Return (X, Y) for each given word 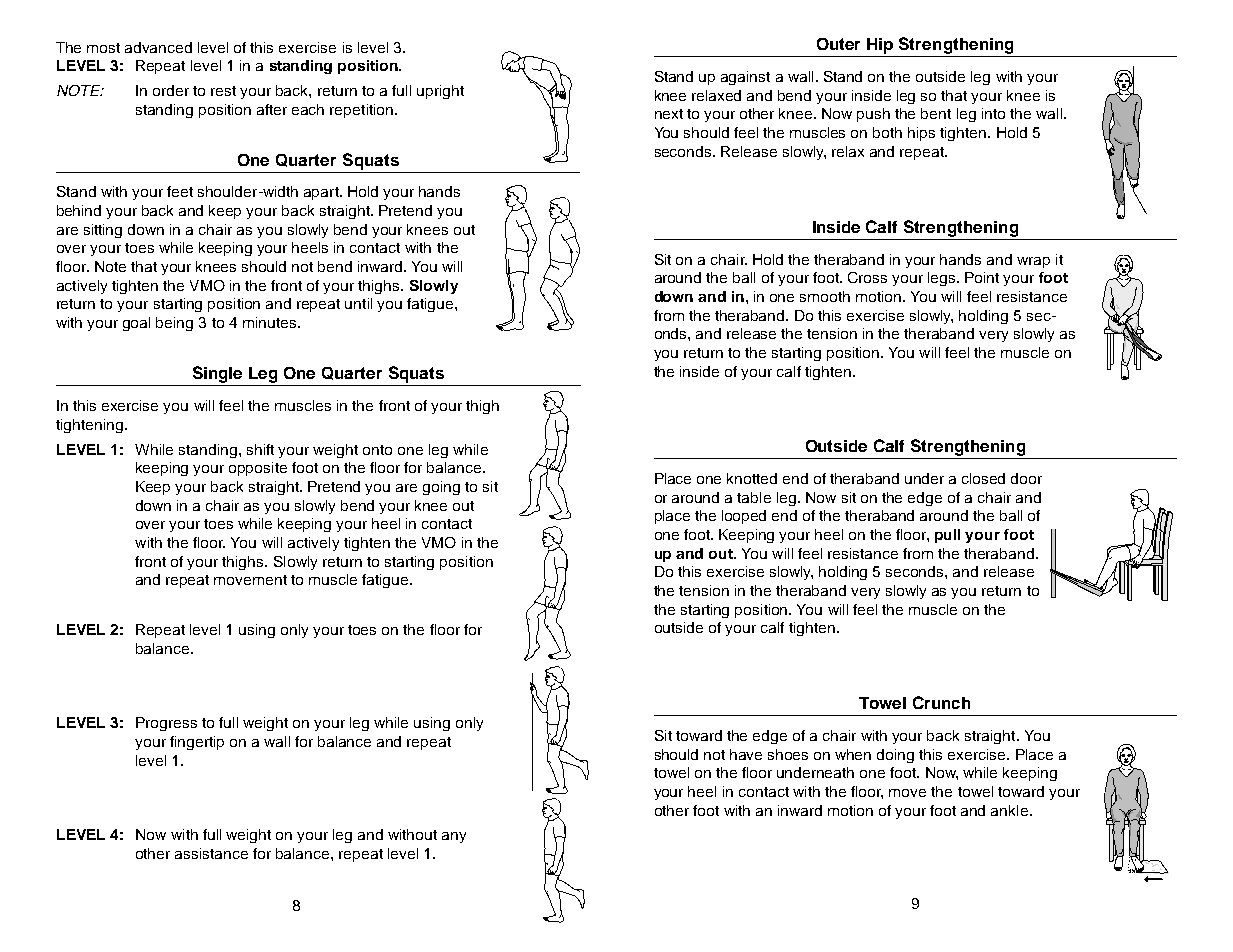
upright (440, 92)
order (171, 90)
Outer (838, 44)
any (454, 837)
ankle (1009, 810)
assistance (211, 853)
